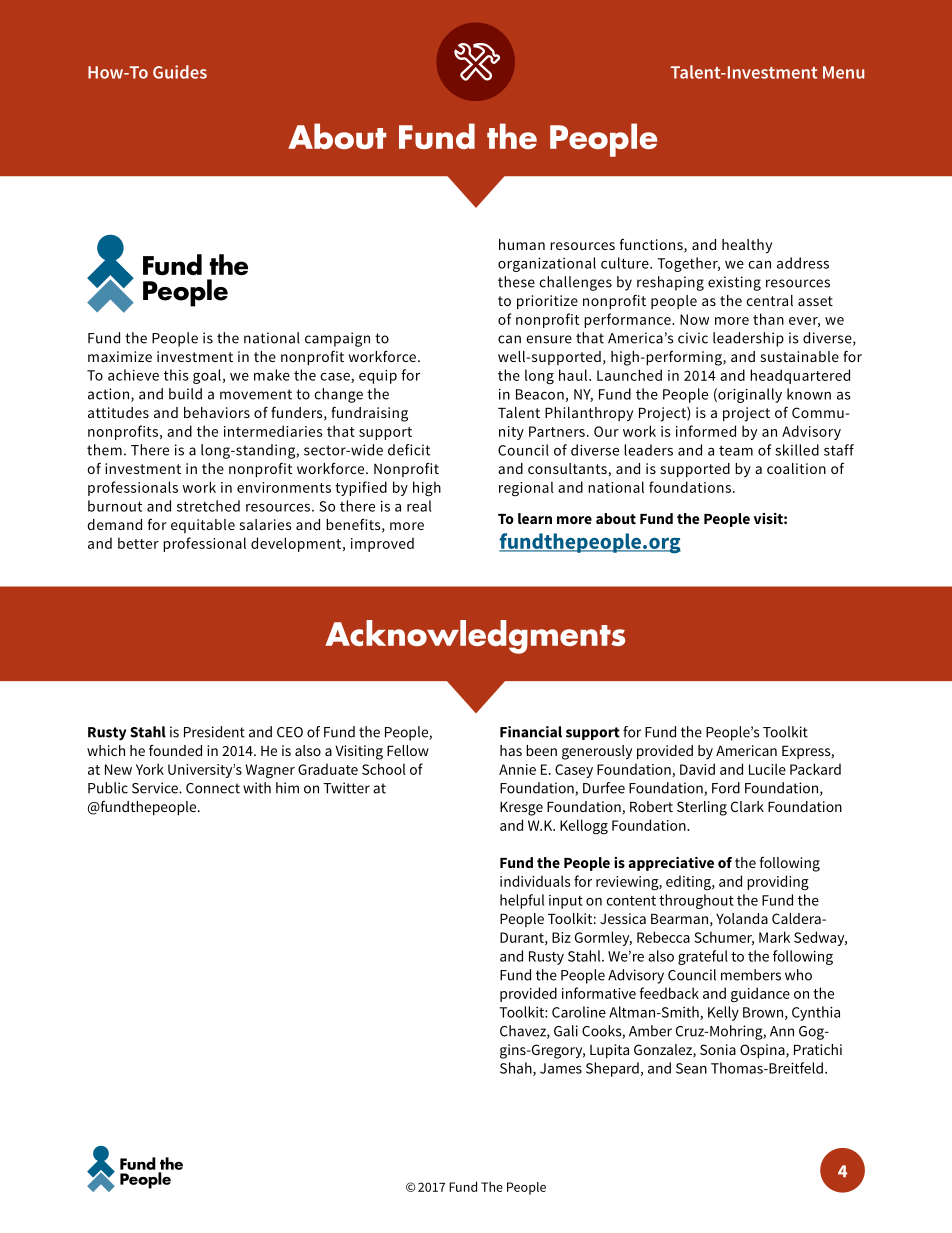  I want to click on behaviors, so click(217, 412).
